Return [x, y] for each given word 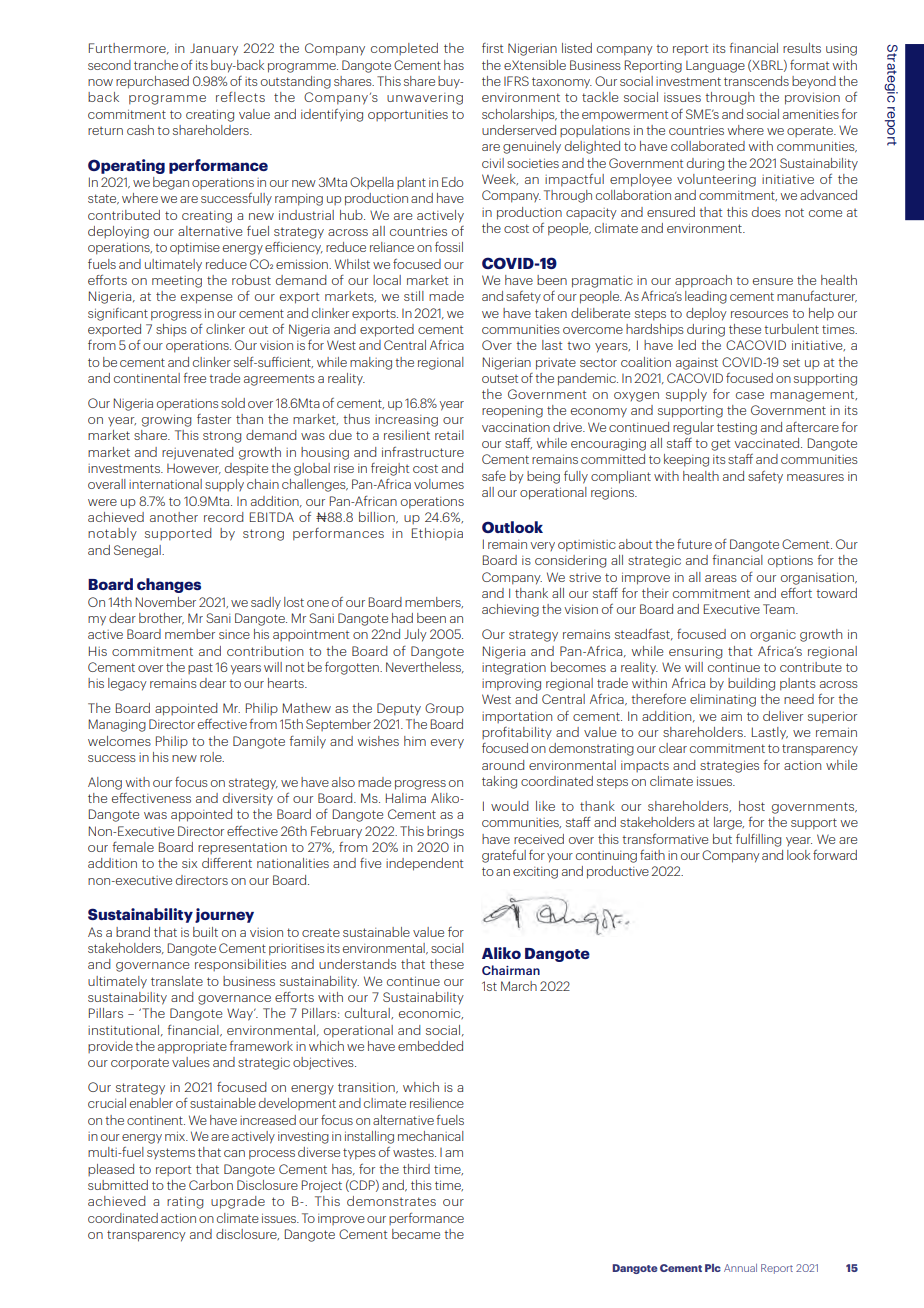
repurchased [152, 82]
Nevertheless [424, 667]
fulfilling [758, 840]
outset [500, 378]
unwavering [425, 99]
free [194, 377]
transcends [756, 81]
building [751, 684]
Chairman [511, 970]
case [750, 395]
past [200, 668]
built [205, 932]
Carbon [211, 1185]
